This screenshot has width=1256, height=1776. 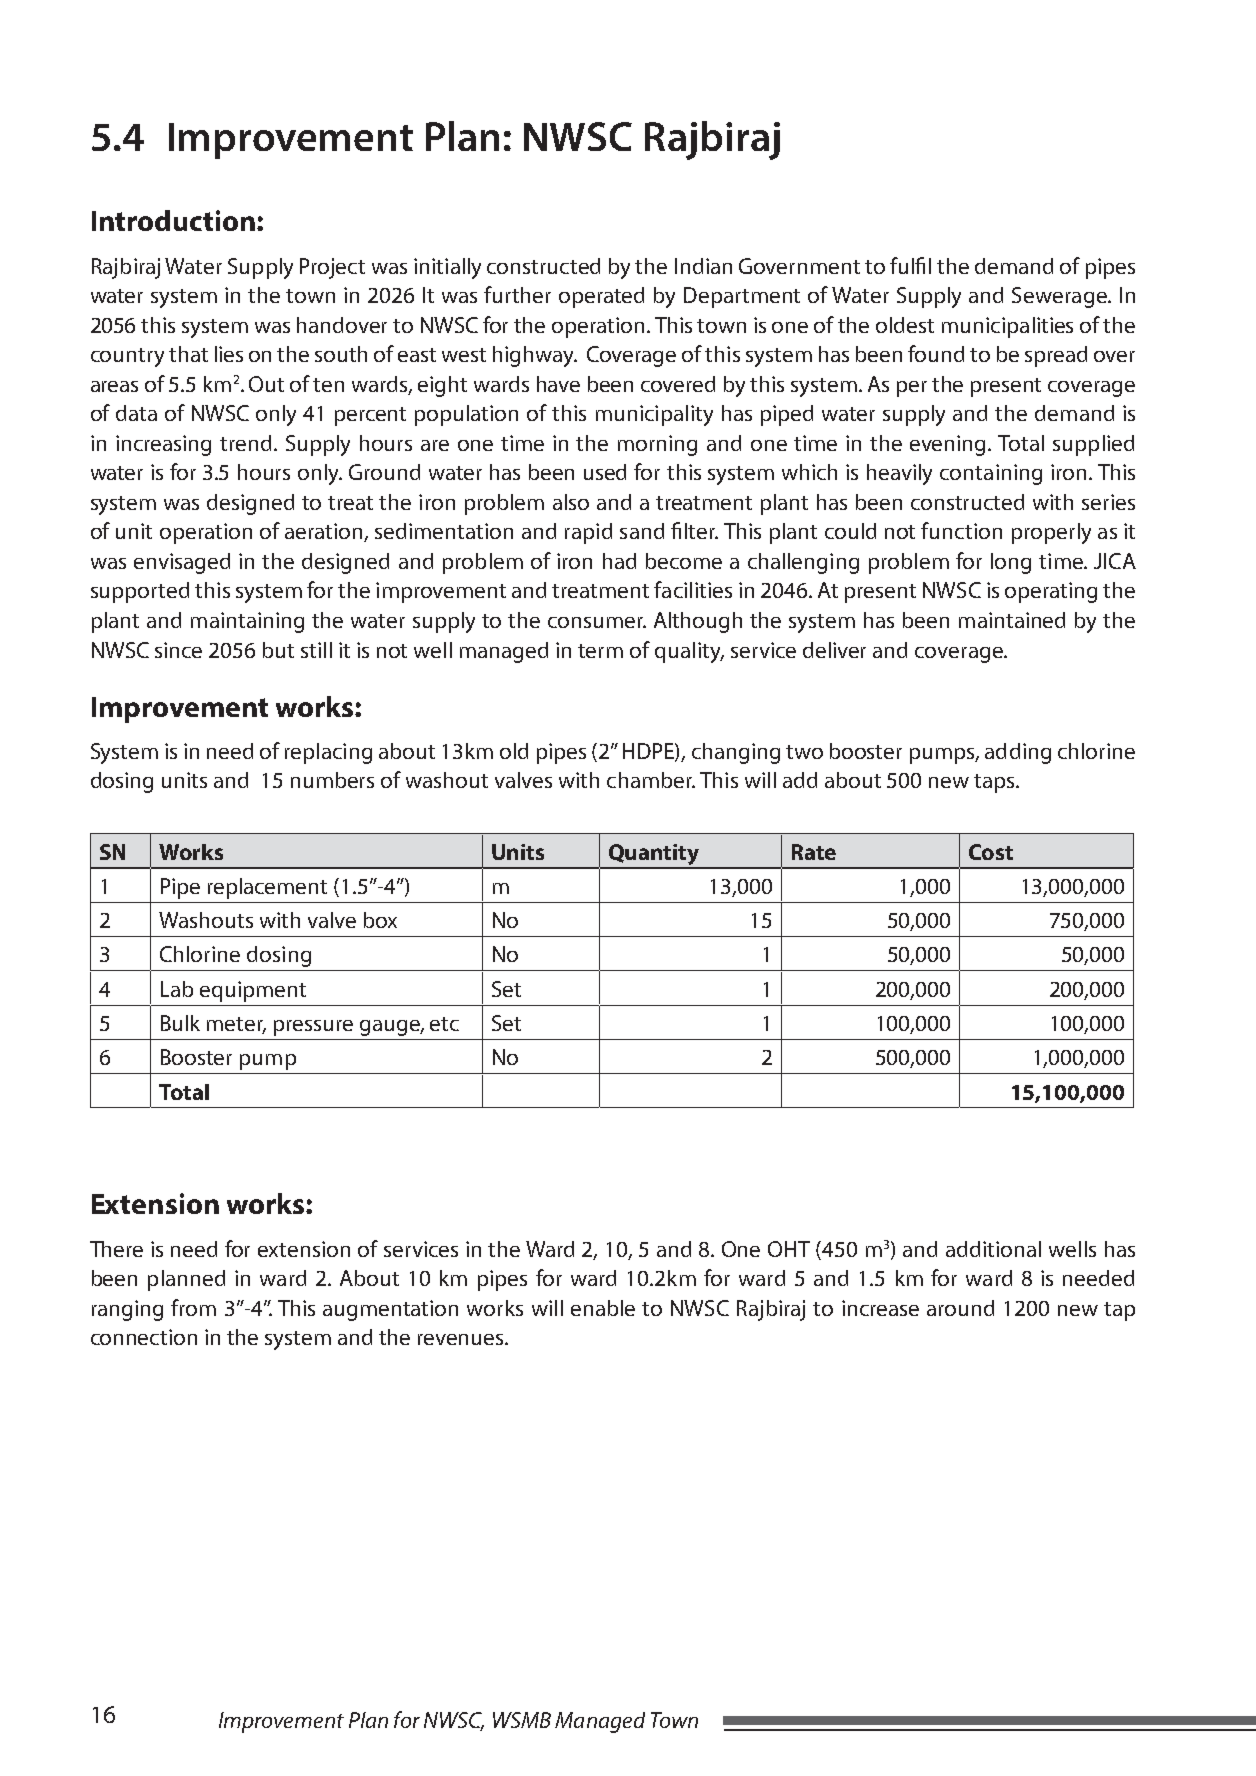 What do you see at coordinates (703, 266) in the screenshot?
I see `Indian` at bounding box center [703, 266].
